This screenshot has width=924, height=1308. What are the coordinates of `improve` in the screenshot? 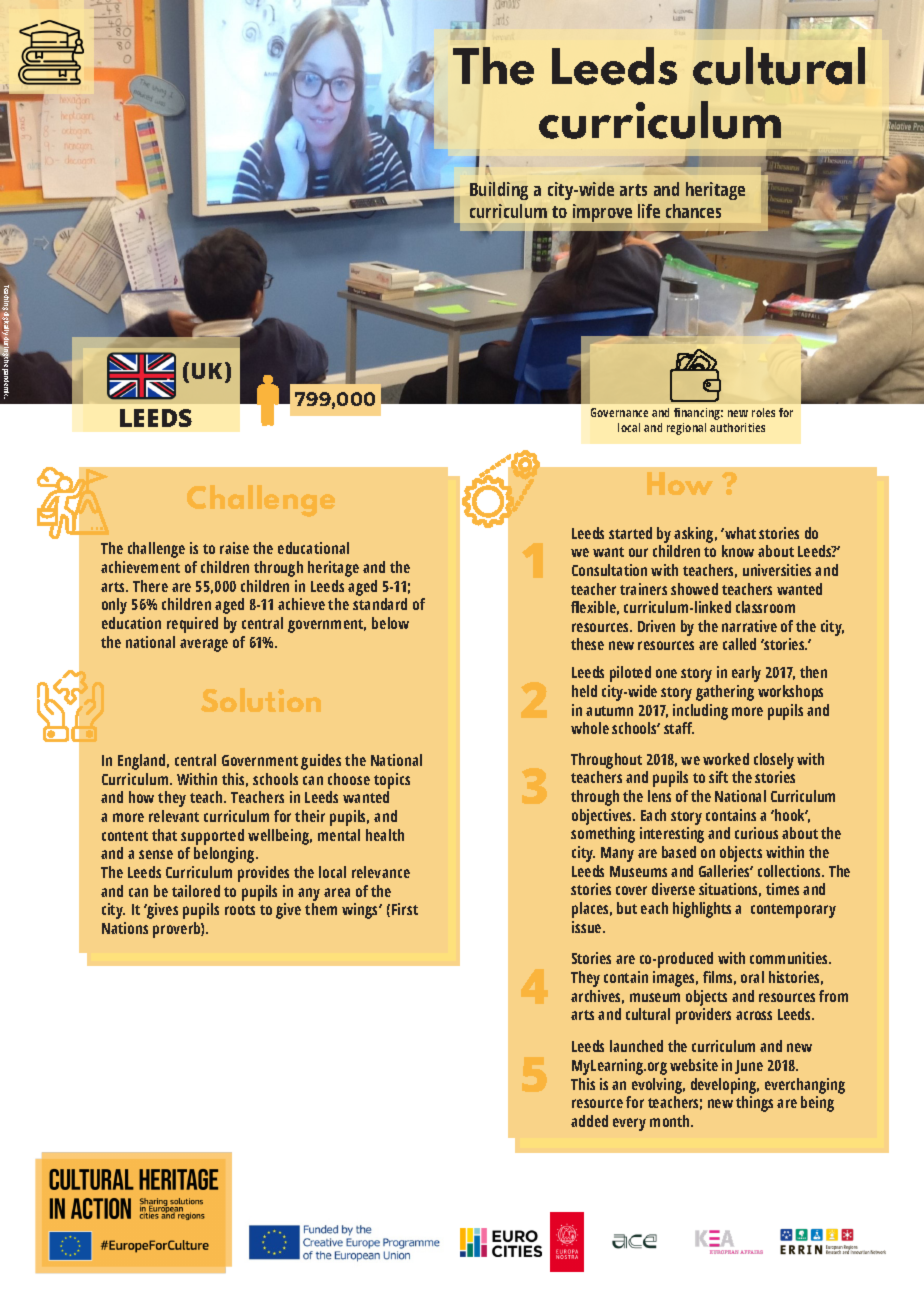 It's located at (602, 213).
